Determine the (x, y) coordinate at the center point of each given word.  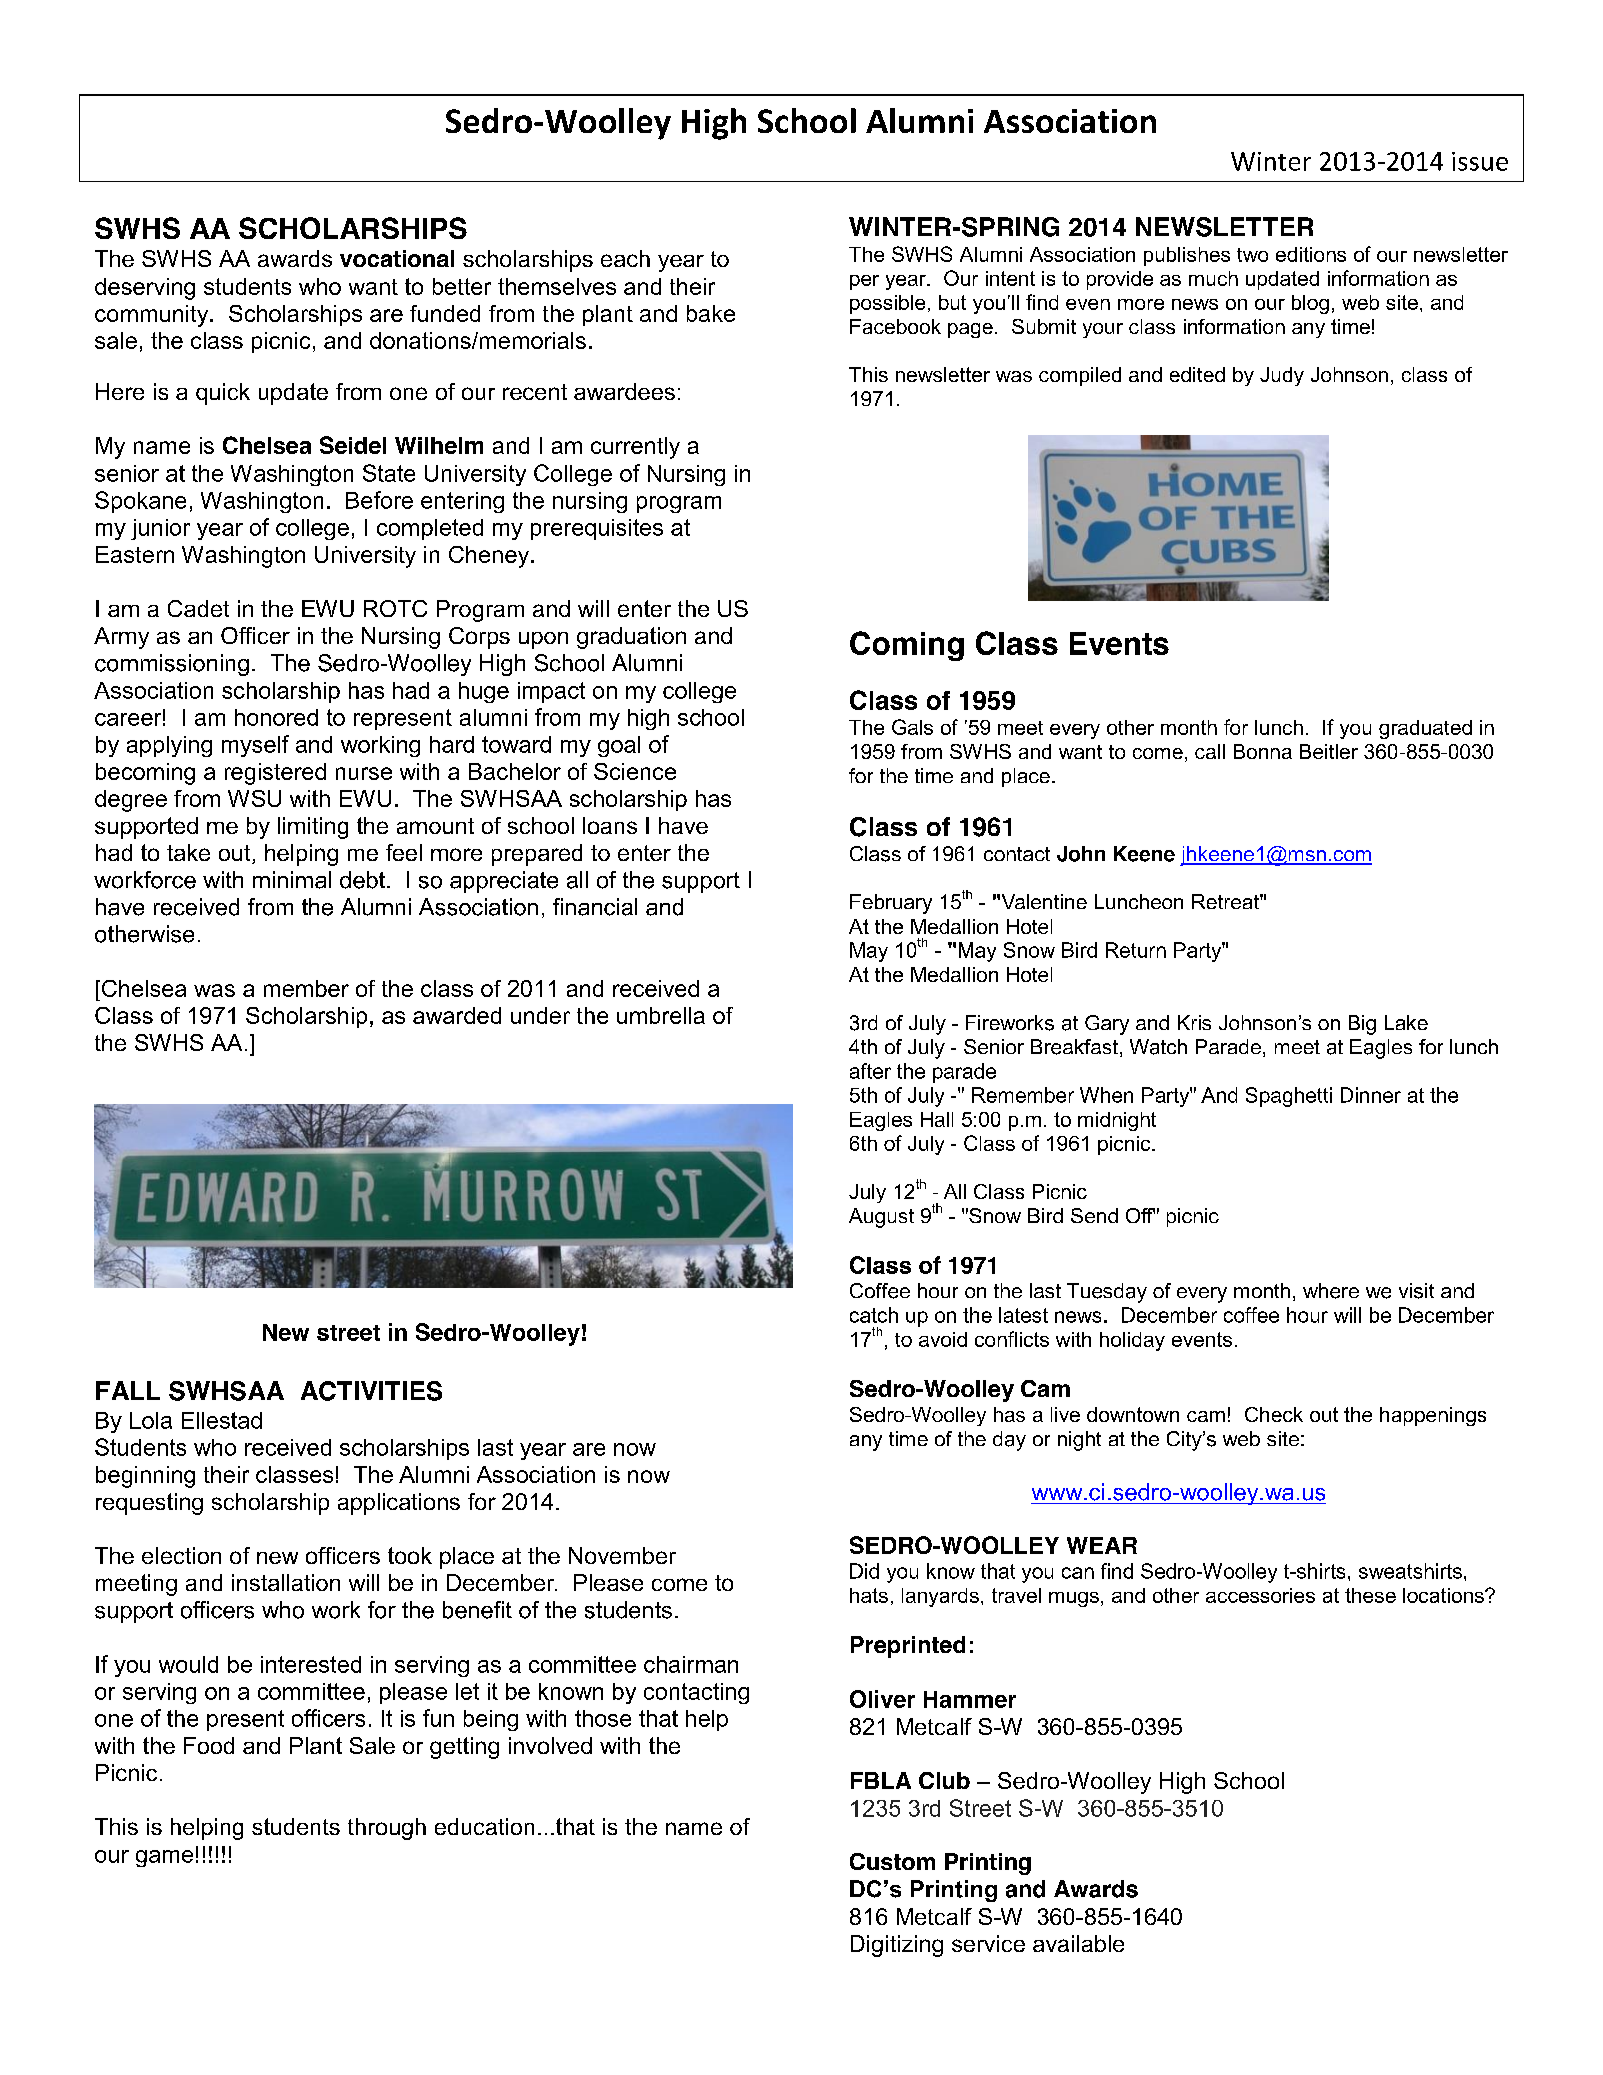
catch (874, 1315)
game (164, 1858)
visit (1416, 1291)
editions (1311, 254)
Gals (912, 727)
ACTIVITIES (371, 1391)
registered (275, 774)
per (864, 282)
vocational (397, 258)
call (1210, 751)
